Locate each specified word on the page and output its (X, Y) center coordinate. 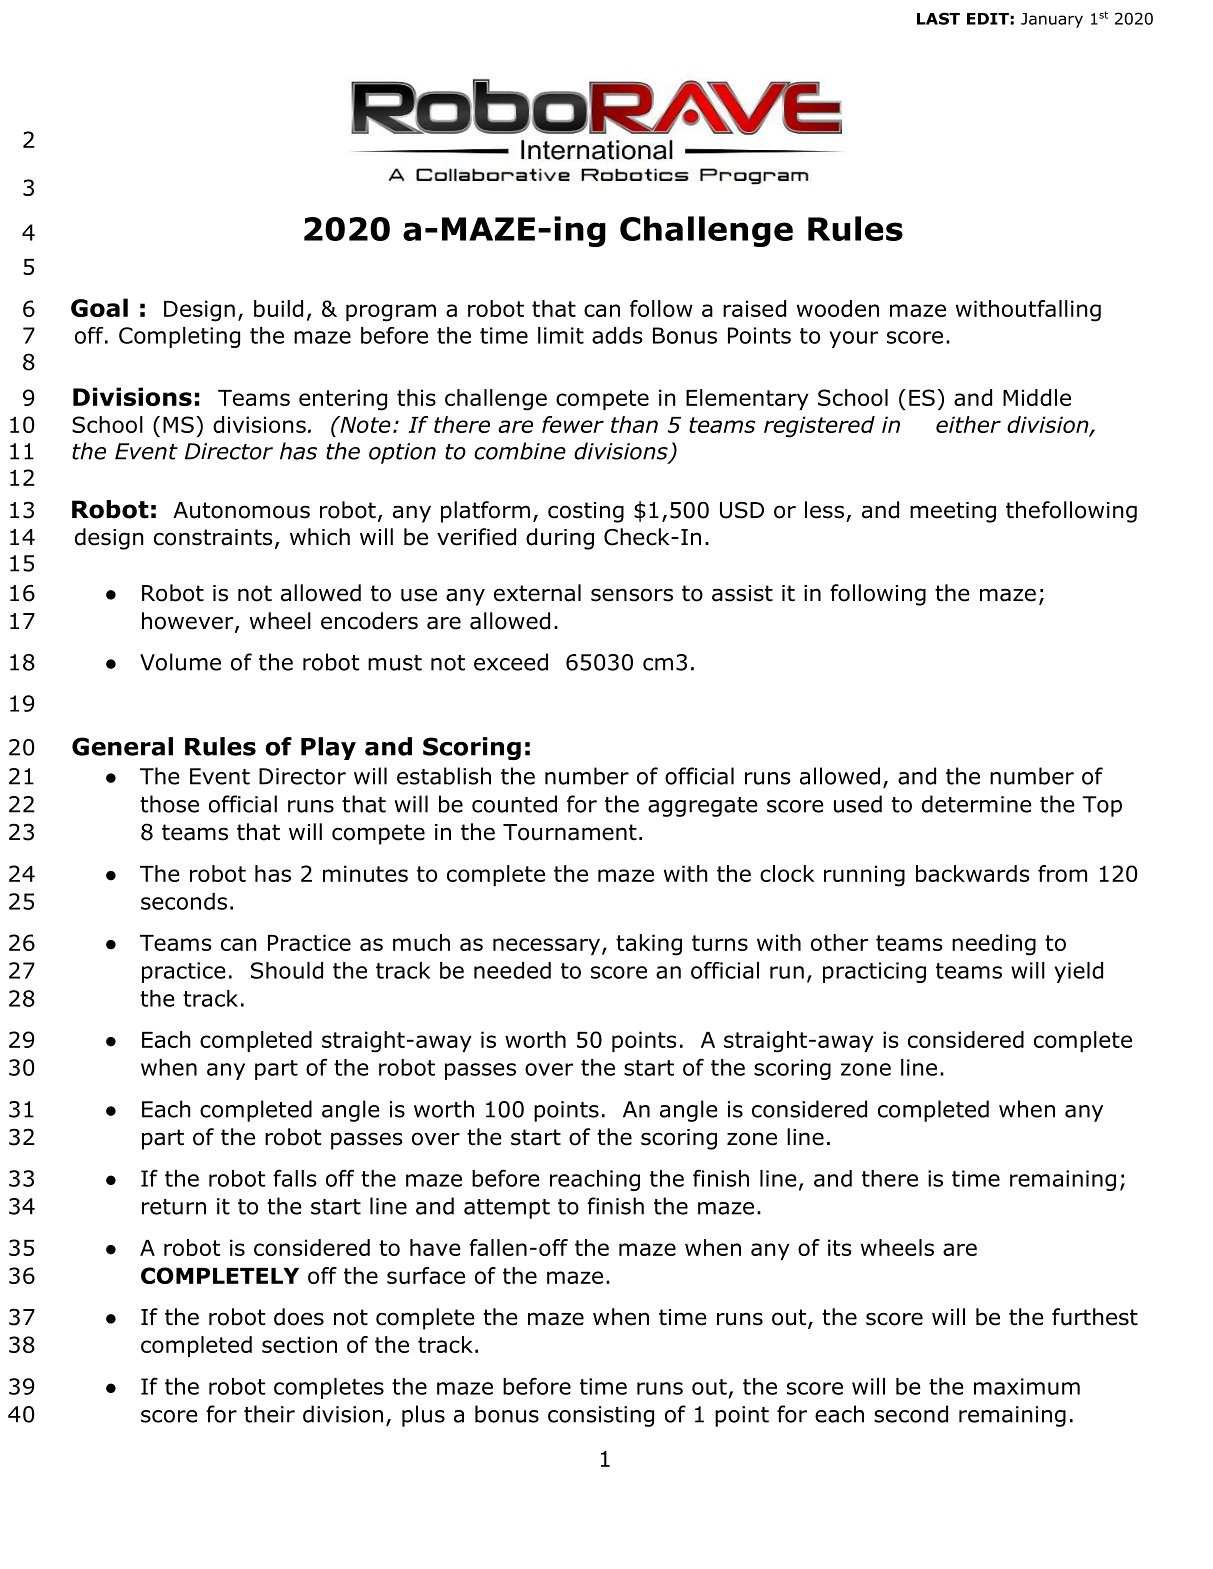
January (1052, 20)
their (269, 1414)
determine (977, 804)
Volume (180, 662)
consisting (601, 1416)
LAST (938, 18)
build (278, 308)
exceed (511, 662)
